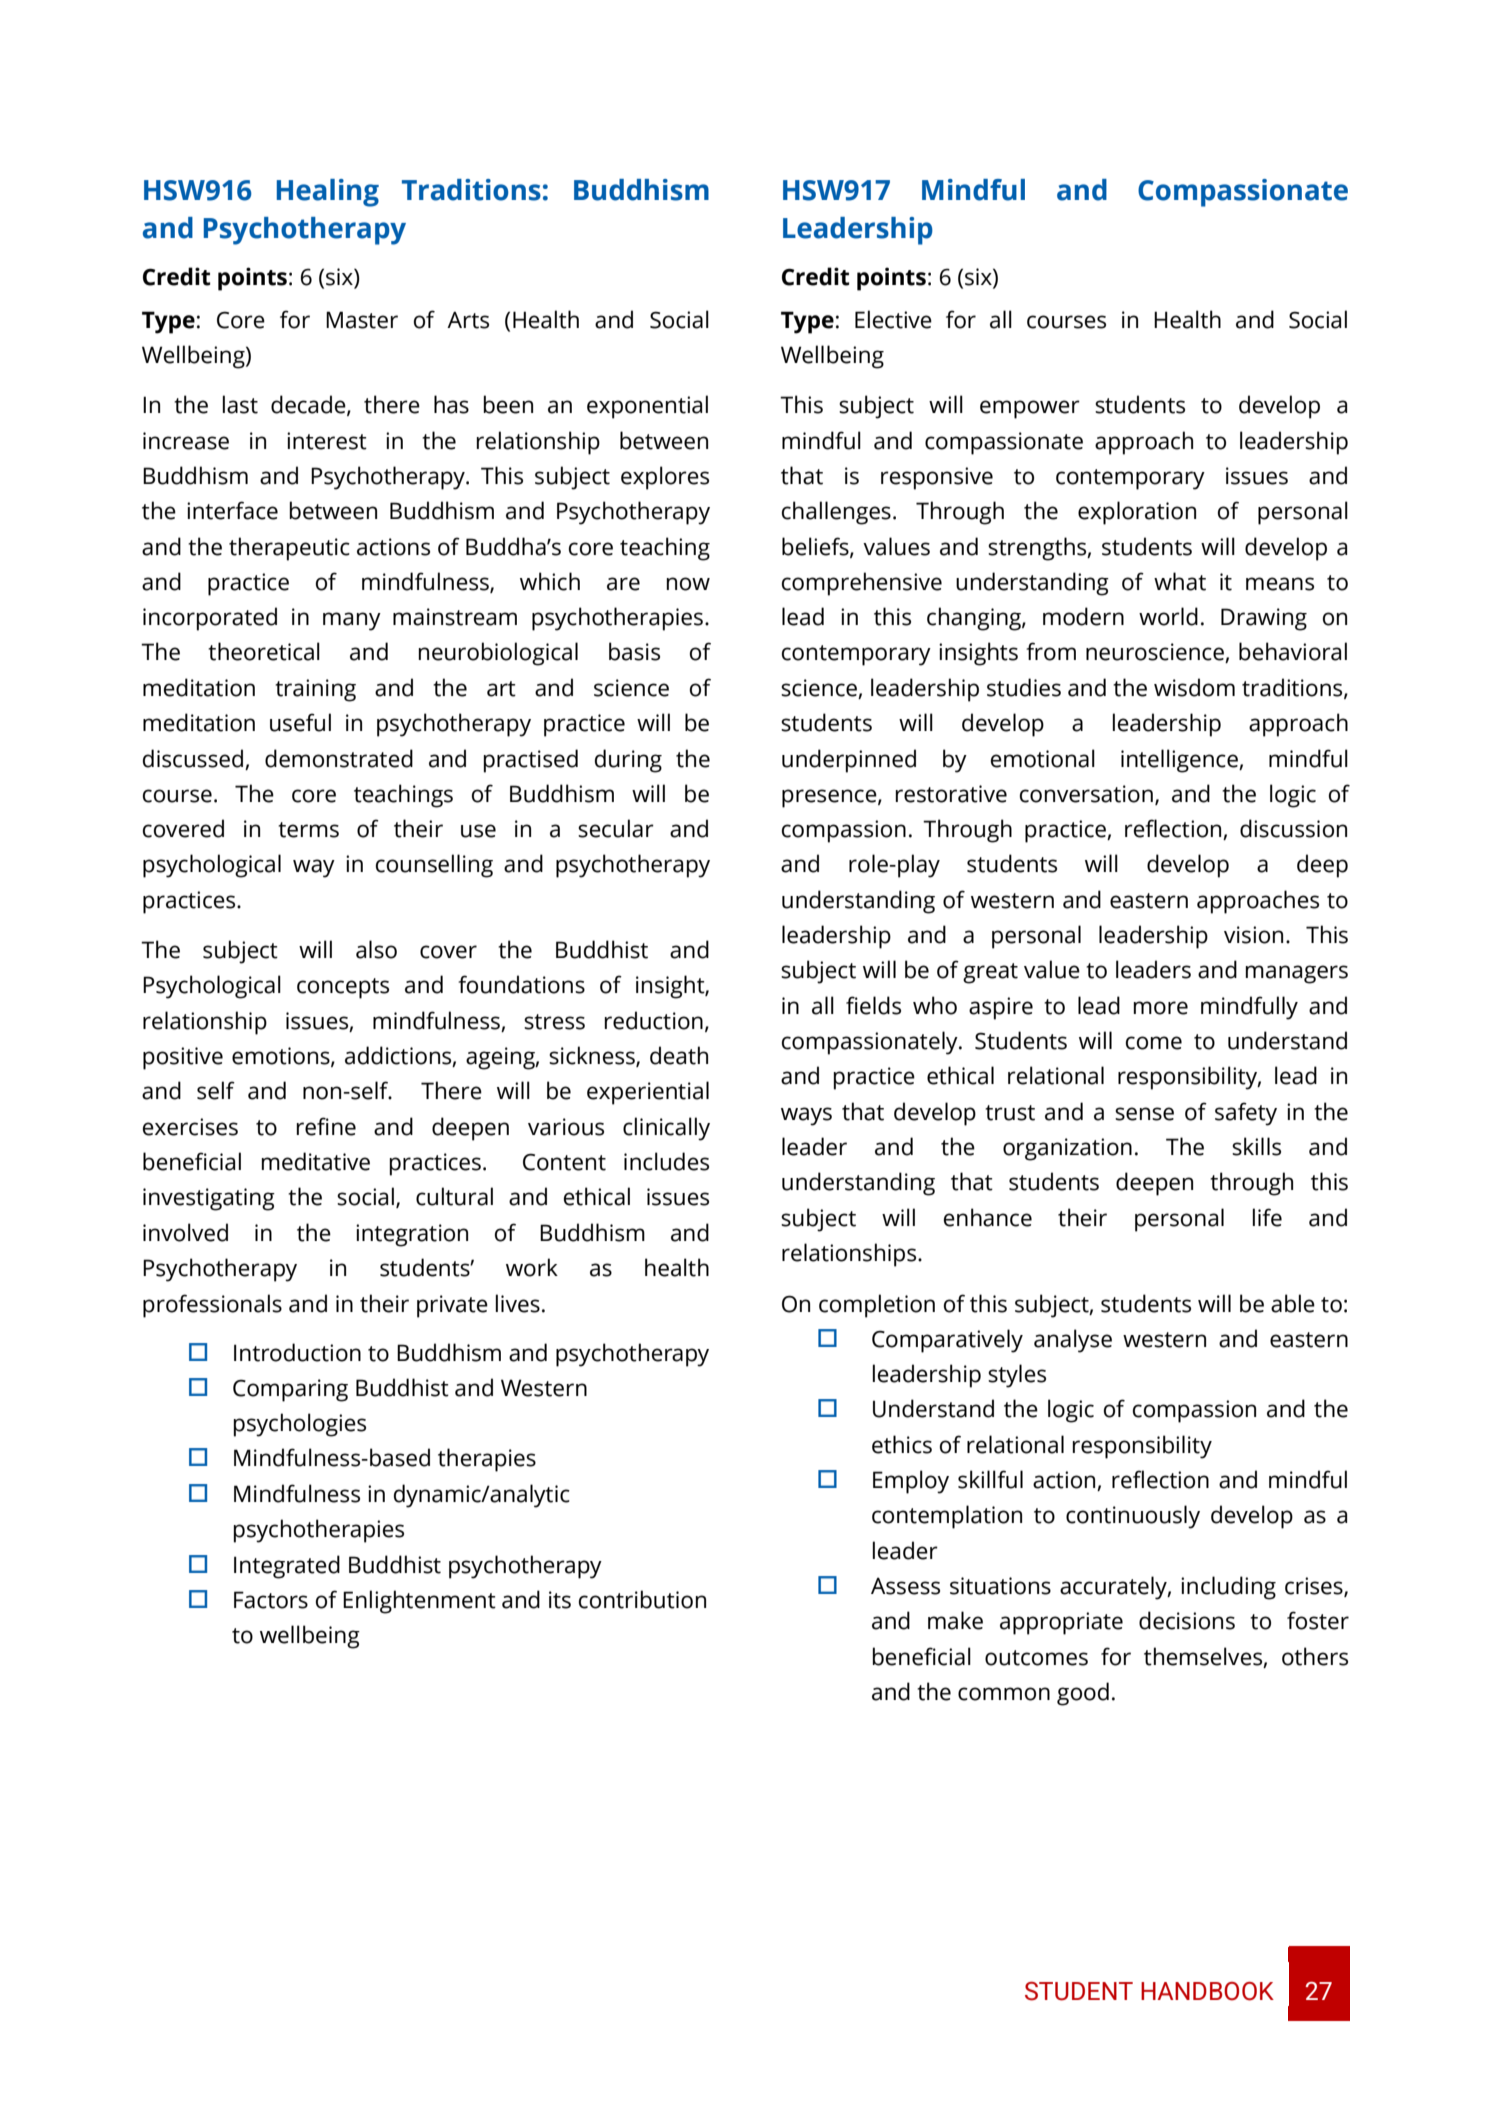  I want to click on what, so click(1180, 581).
